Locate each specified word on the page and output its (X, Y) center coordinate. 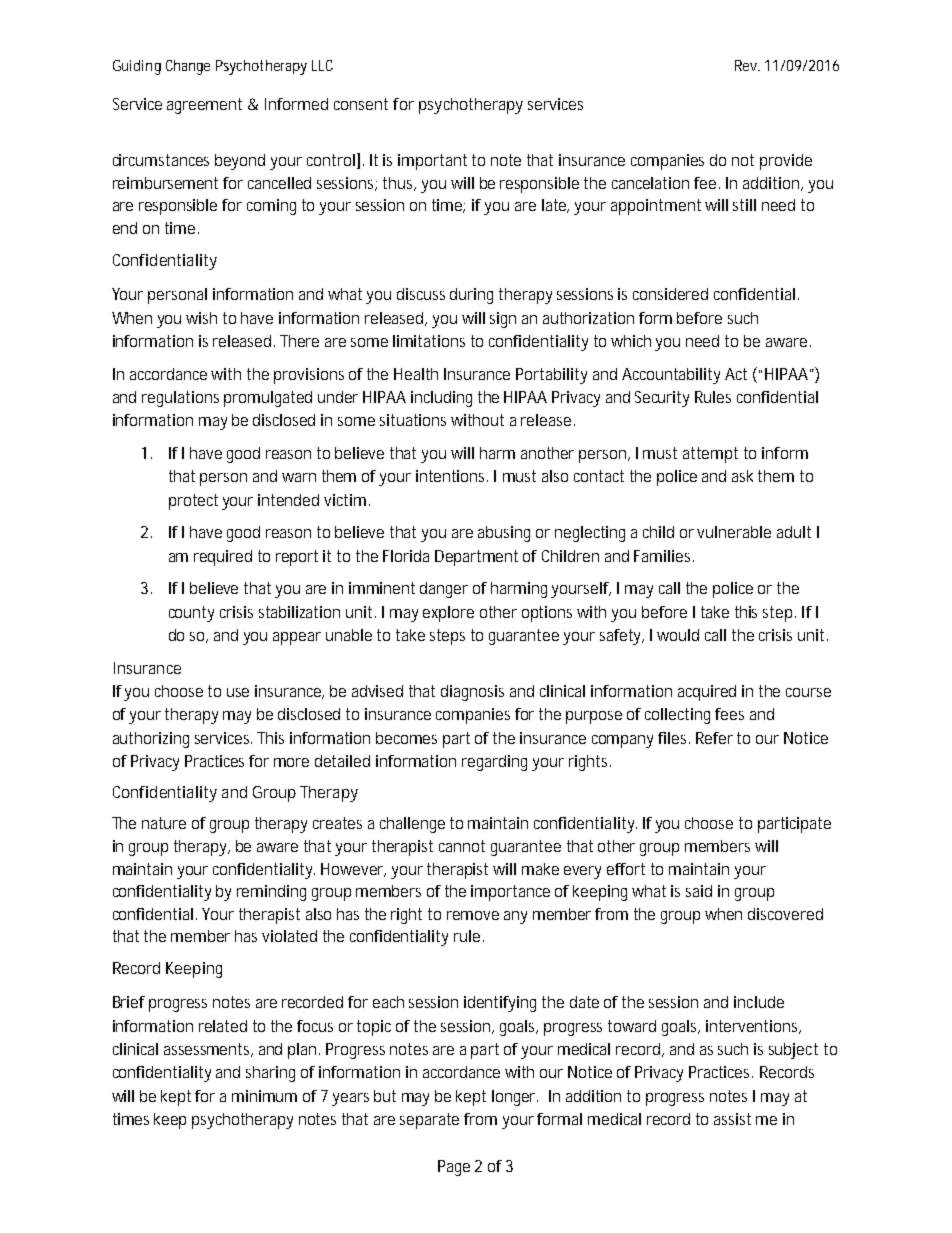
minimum (264, 1096)
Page (454, 1168)
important (432, 162)
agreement (204, 106)
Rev (747, 65)
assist (732, 1119)
